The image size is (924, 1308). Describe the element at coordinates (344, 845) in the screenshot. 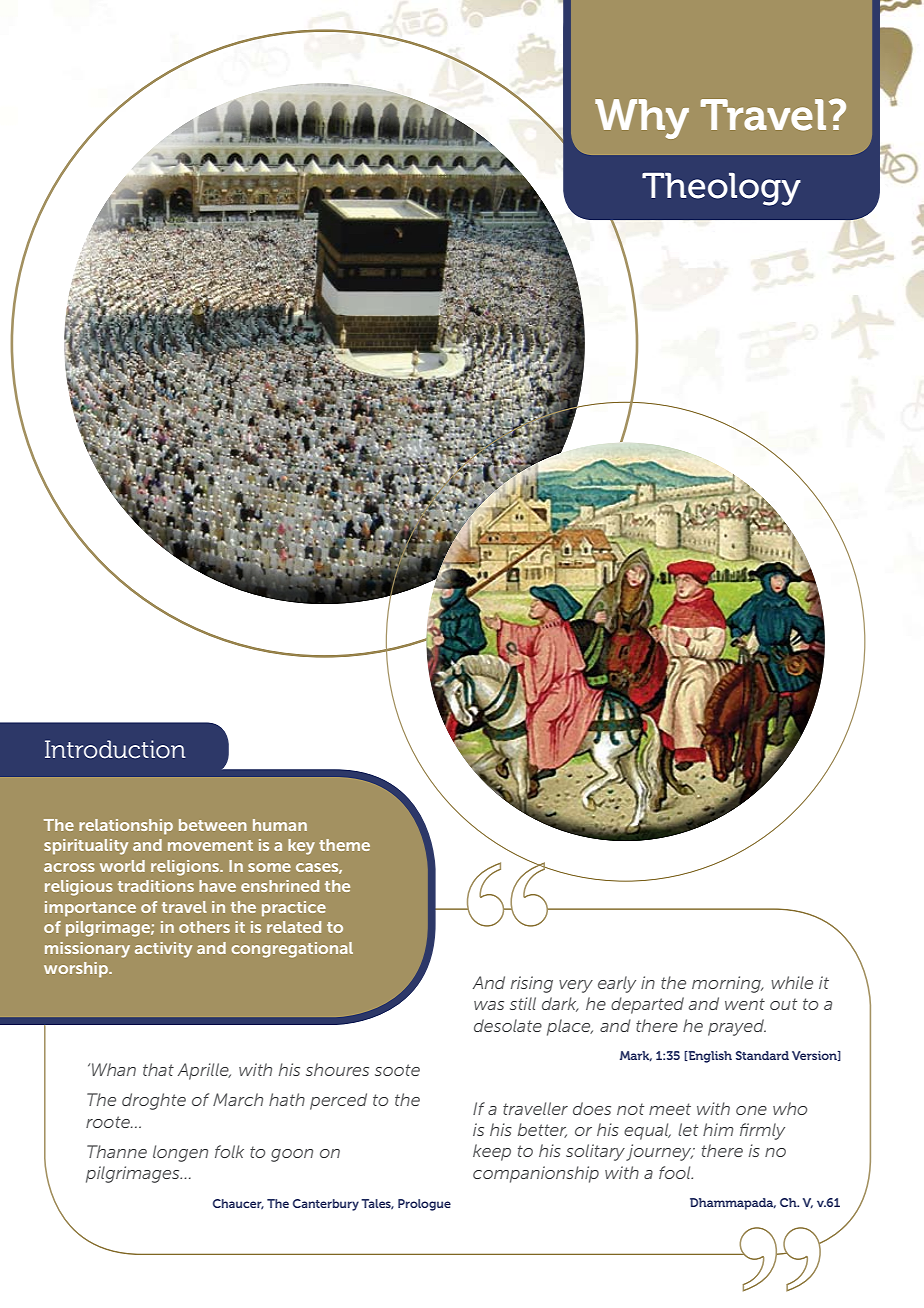

I see `theme` at that location.
